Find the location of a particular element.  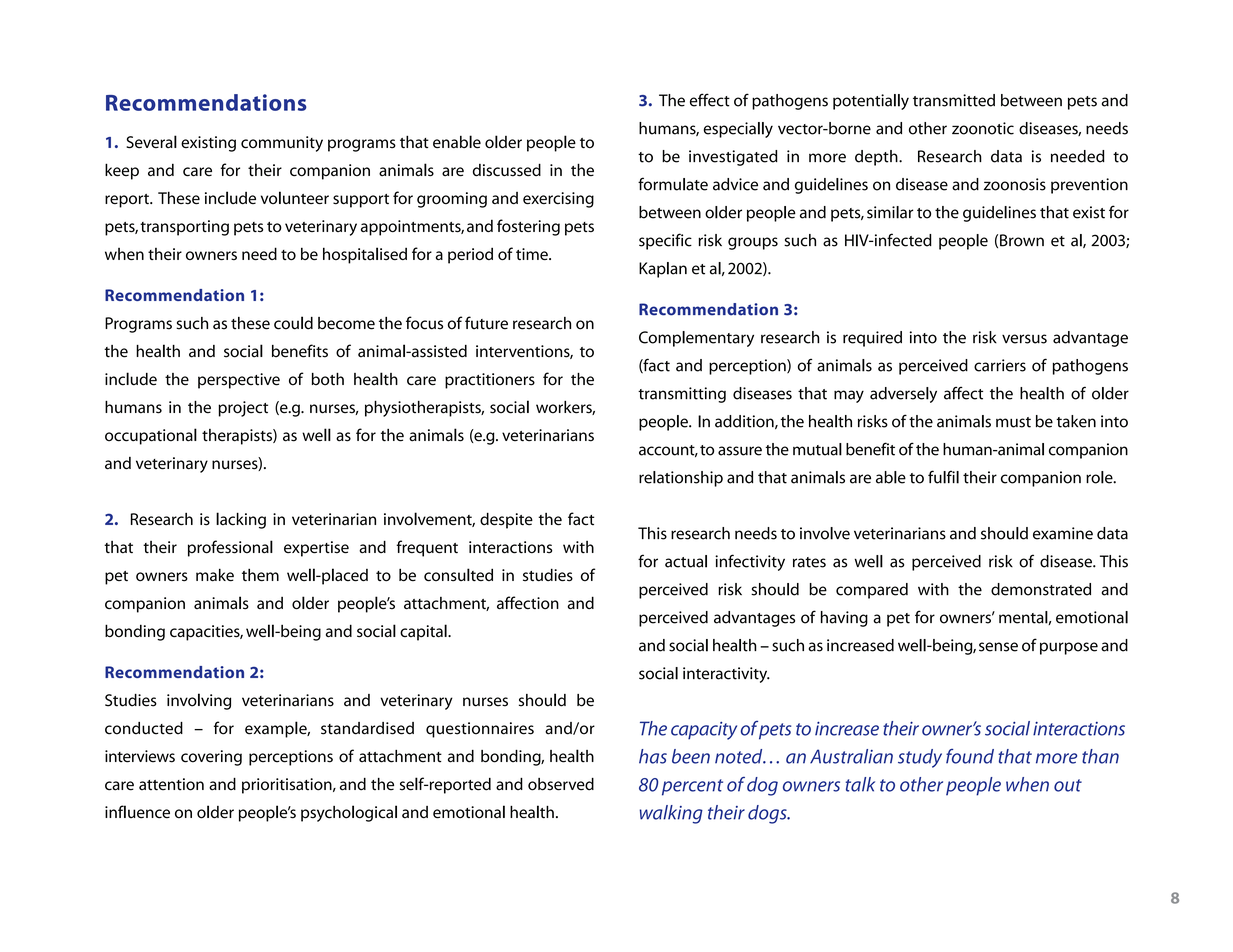

effect is located at coordinates (710, 100).
